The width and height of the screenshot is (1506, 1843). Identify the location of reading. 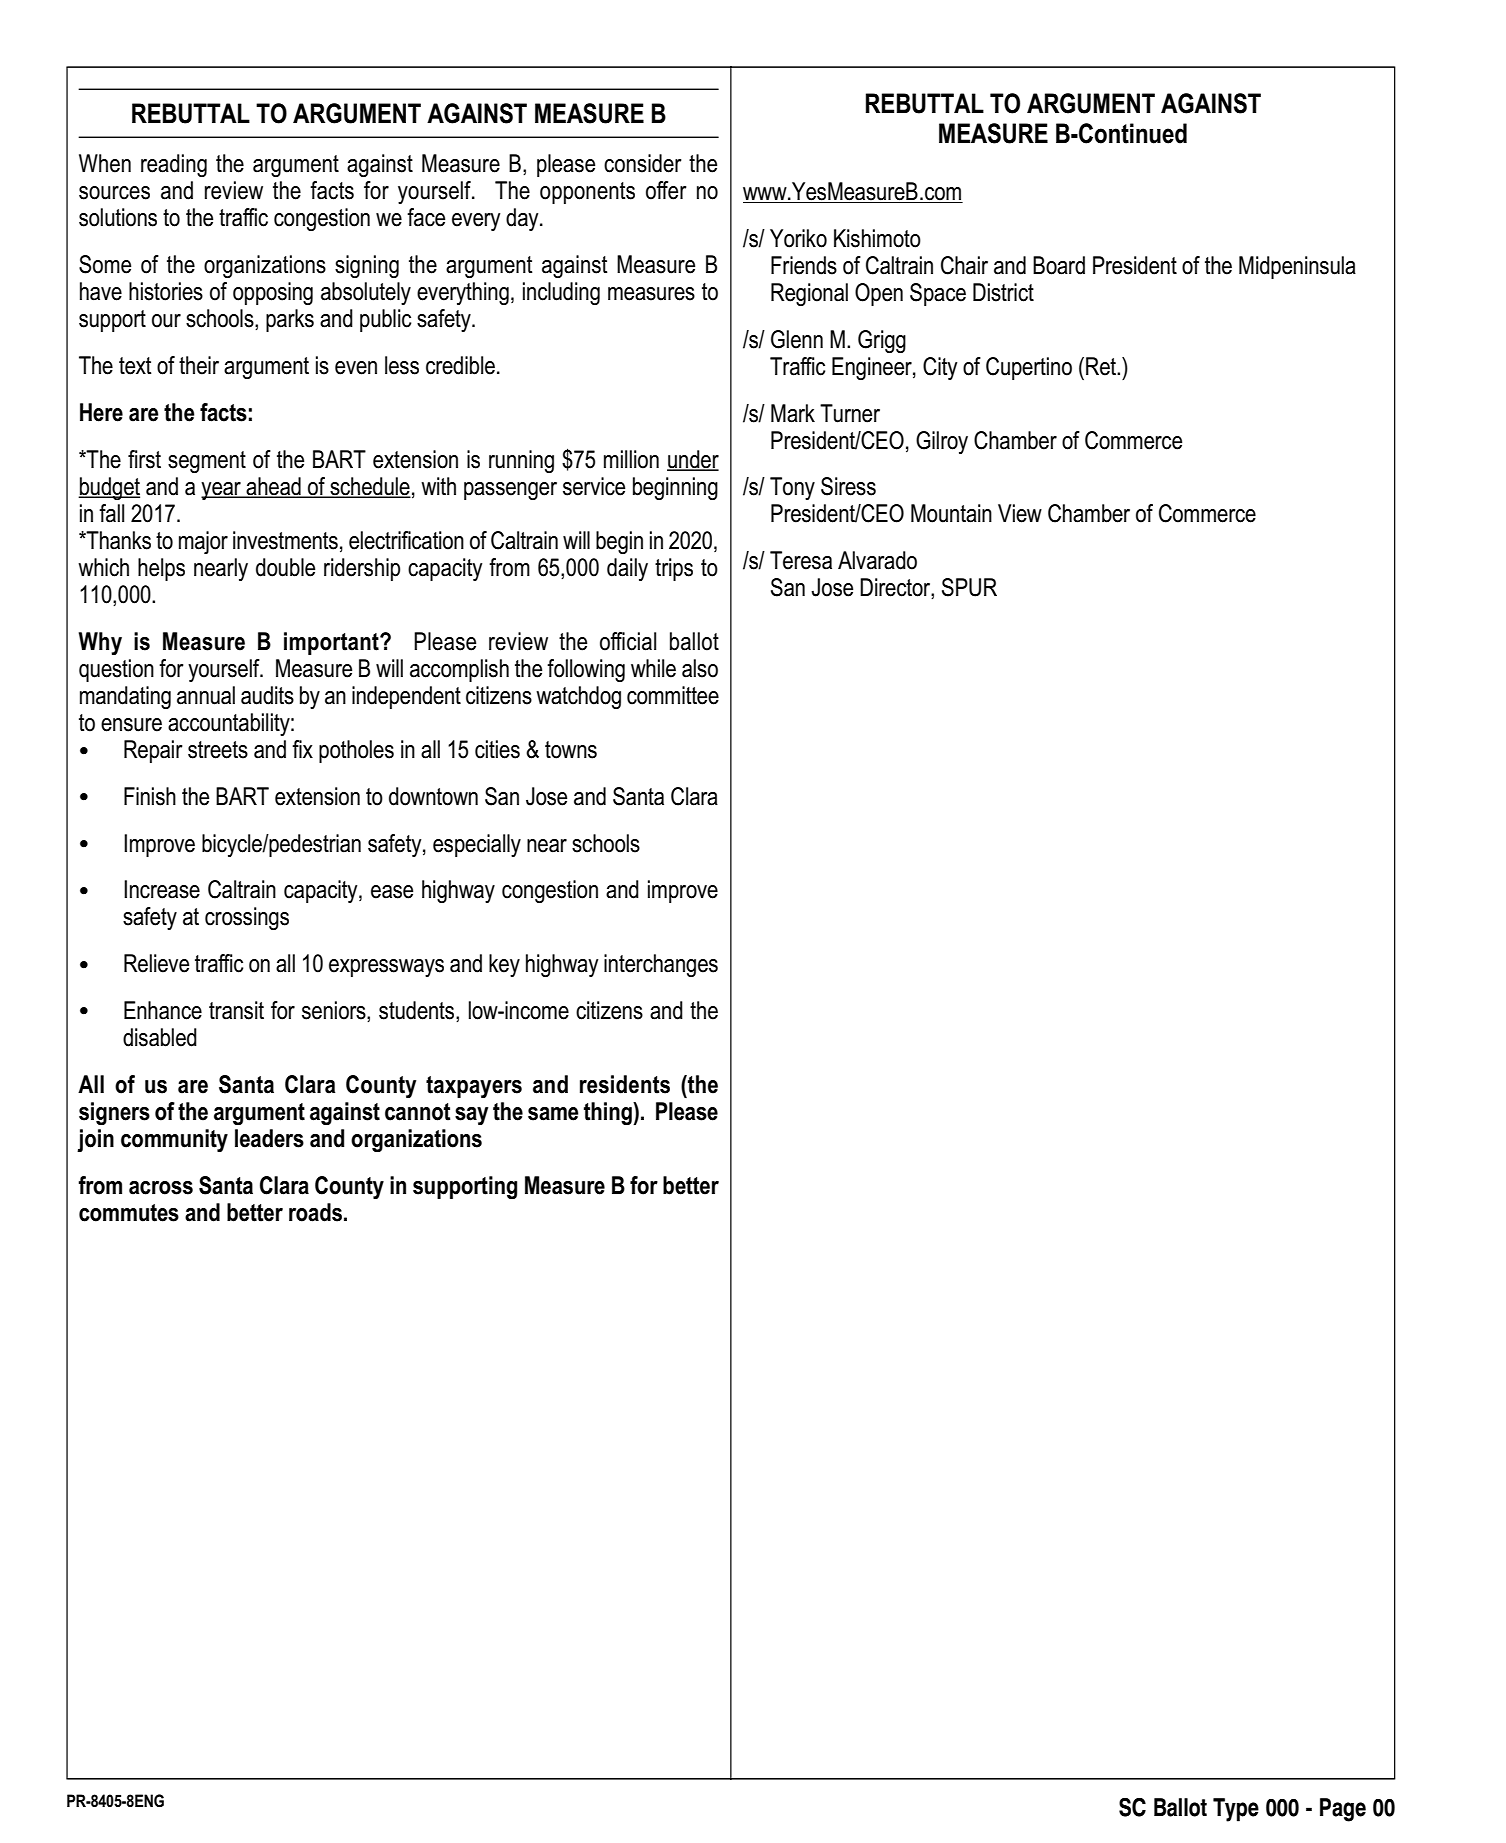
(174, 165).
